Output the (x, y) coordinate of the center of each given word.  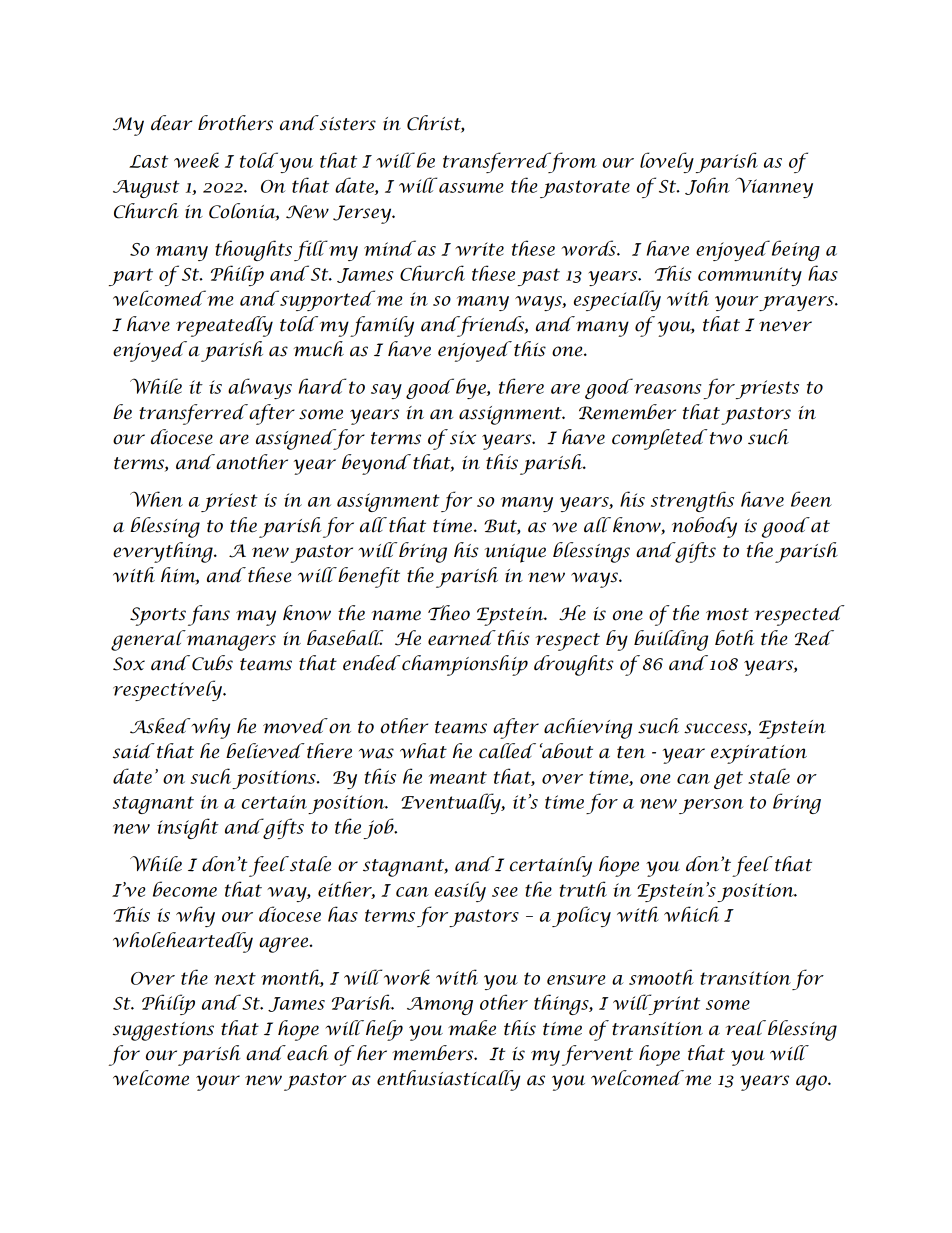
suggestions (163, 1031)
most (727, 614)
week (196, 160)
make (472, 1028)
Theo (449, 613)
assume (471, 188)
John (707, 186)
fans (209, 615)
